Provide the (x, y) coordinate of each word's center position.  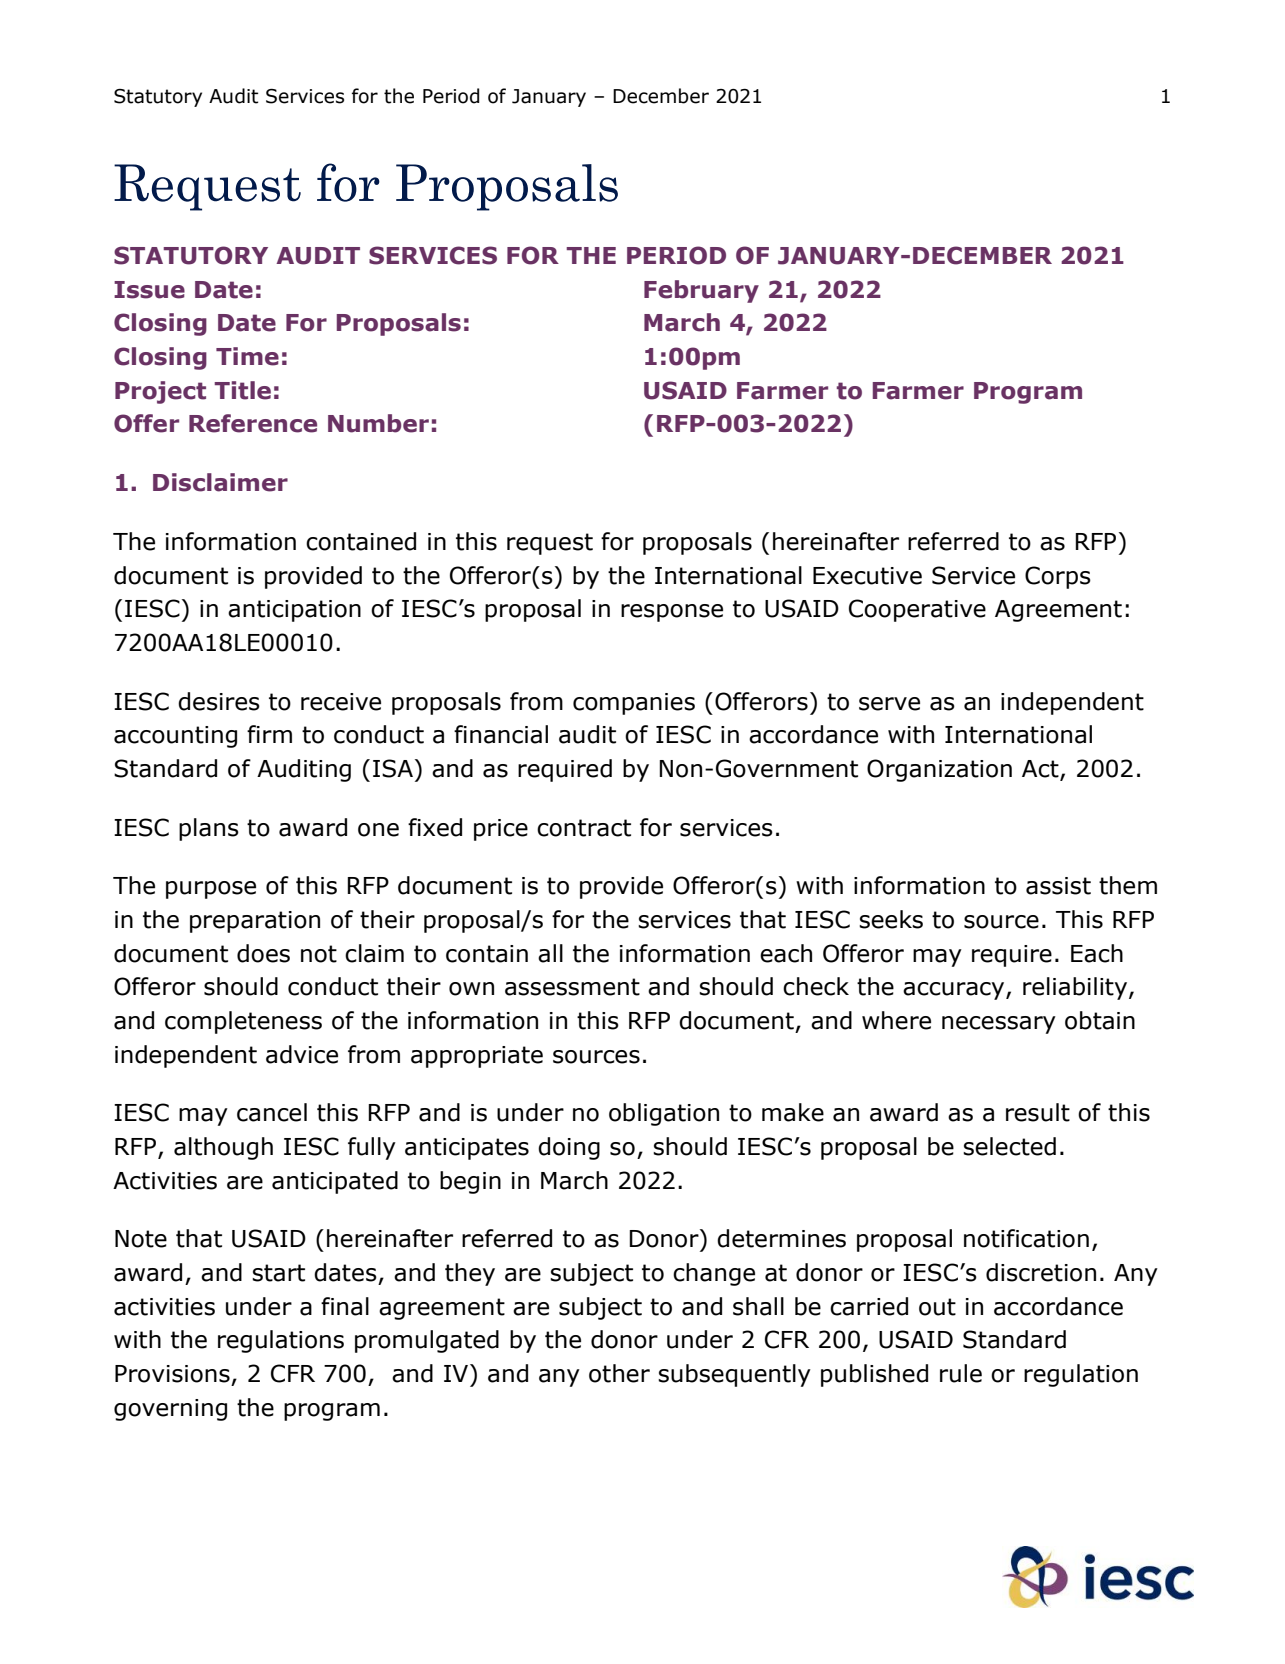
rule (961, 1373)
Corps (1058, 577)
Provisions (172, 1374)
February (701, 291)
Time (247, 356)
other (619, 1373)
